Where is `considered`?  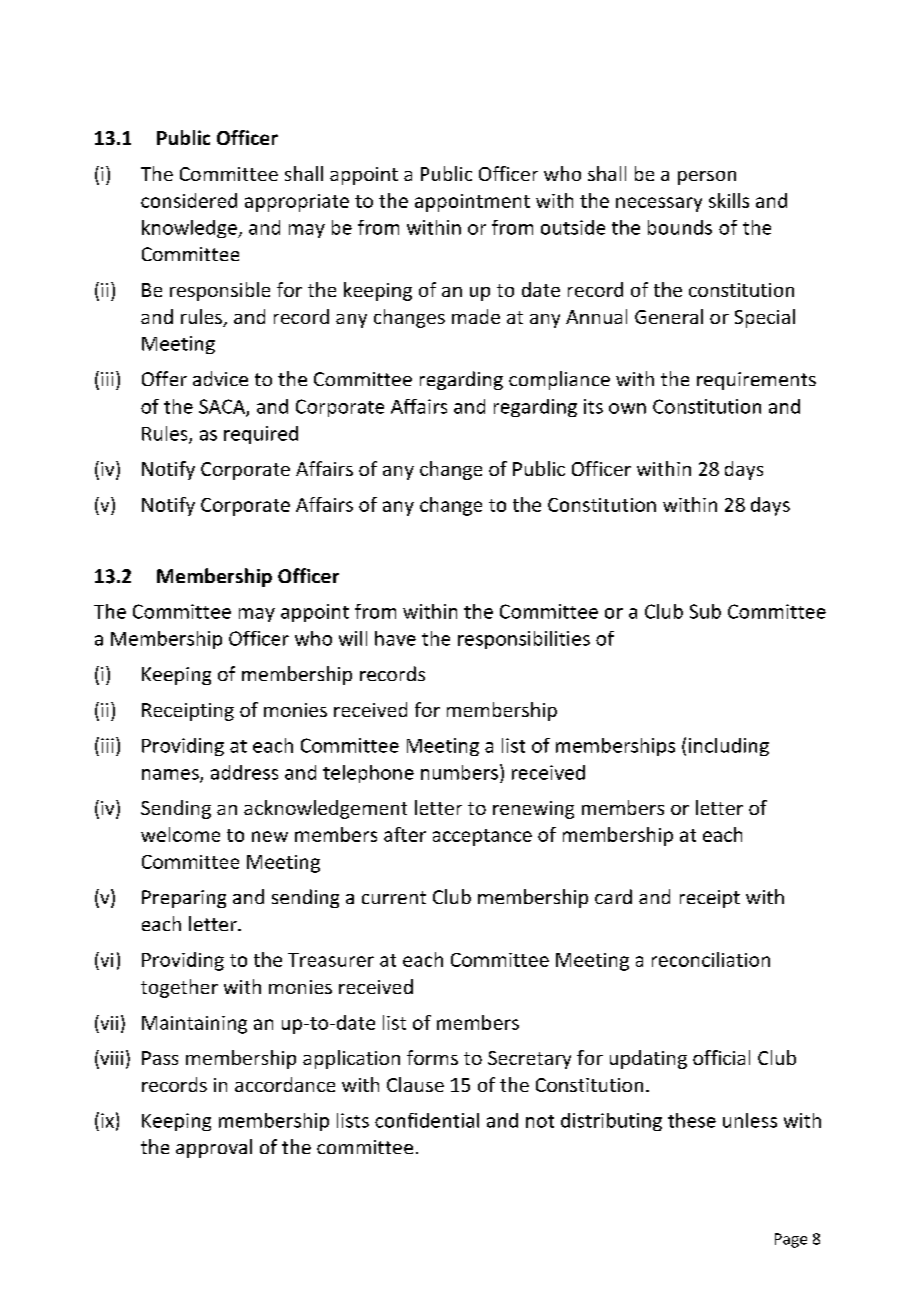
considered is located at coordinates (189, 200).
